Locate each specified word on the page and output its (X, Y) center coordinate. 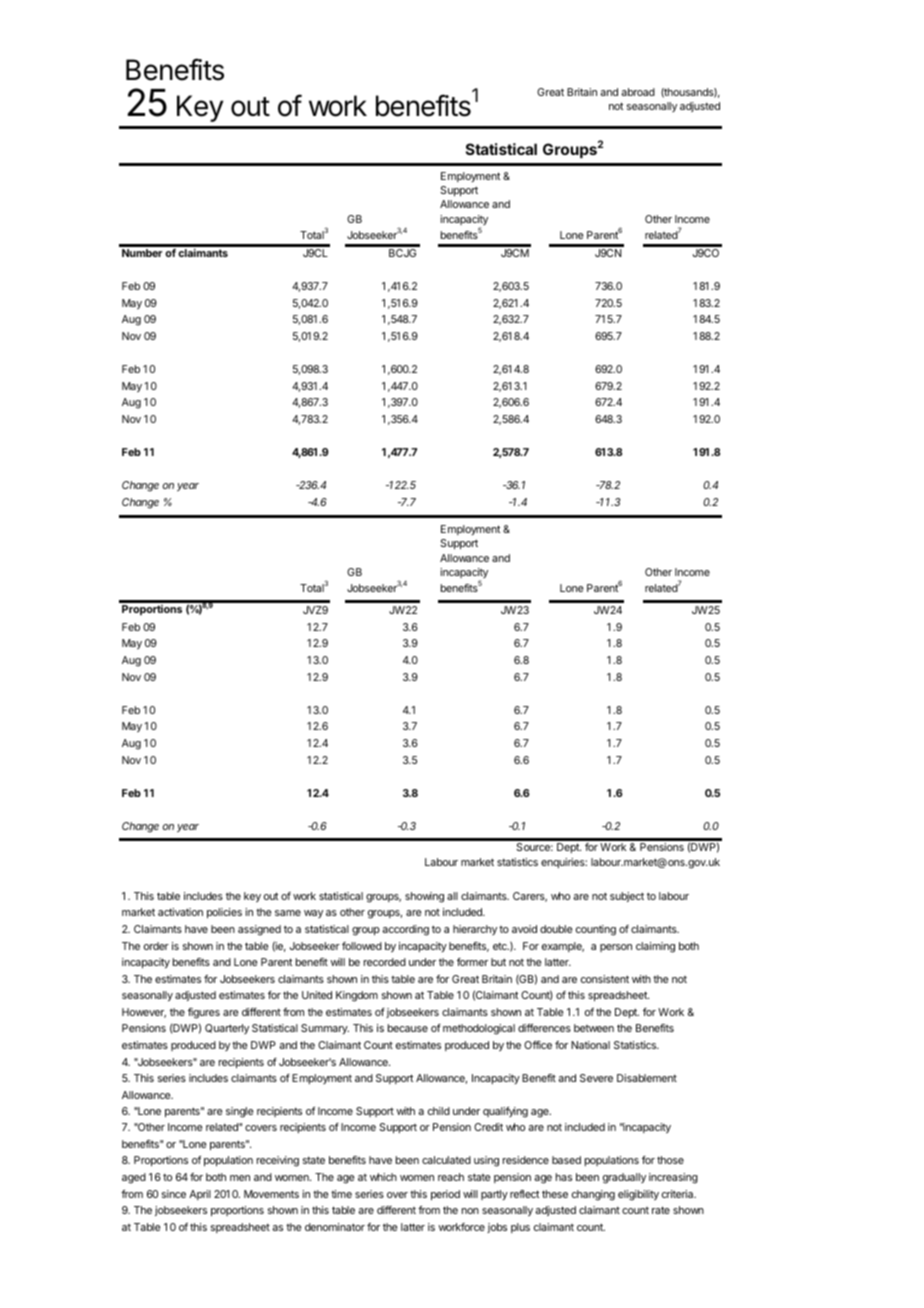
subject (627, 897)
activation (180, 912)
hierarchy (475, 930)
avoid (524, 929)
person (616, 948)
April (200, 1195)
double (556, 929)
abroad (638, 92)
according (405, 930)
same (288, 913)
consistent (605, 979)
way (313, 914)
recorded (385, 962)
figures (204, 1013)
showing (424, 897)
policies (224, 913)
